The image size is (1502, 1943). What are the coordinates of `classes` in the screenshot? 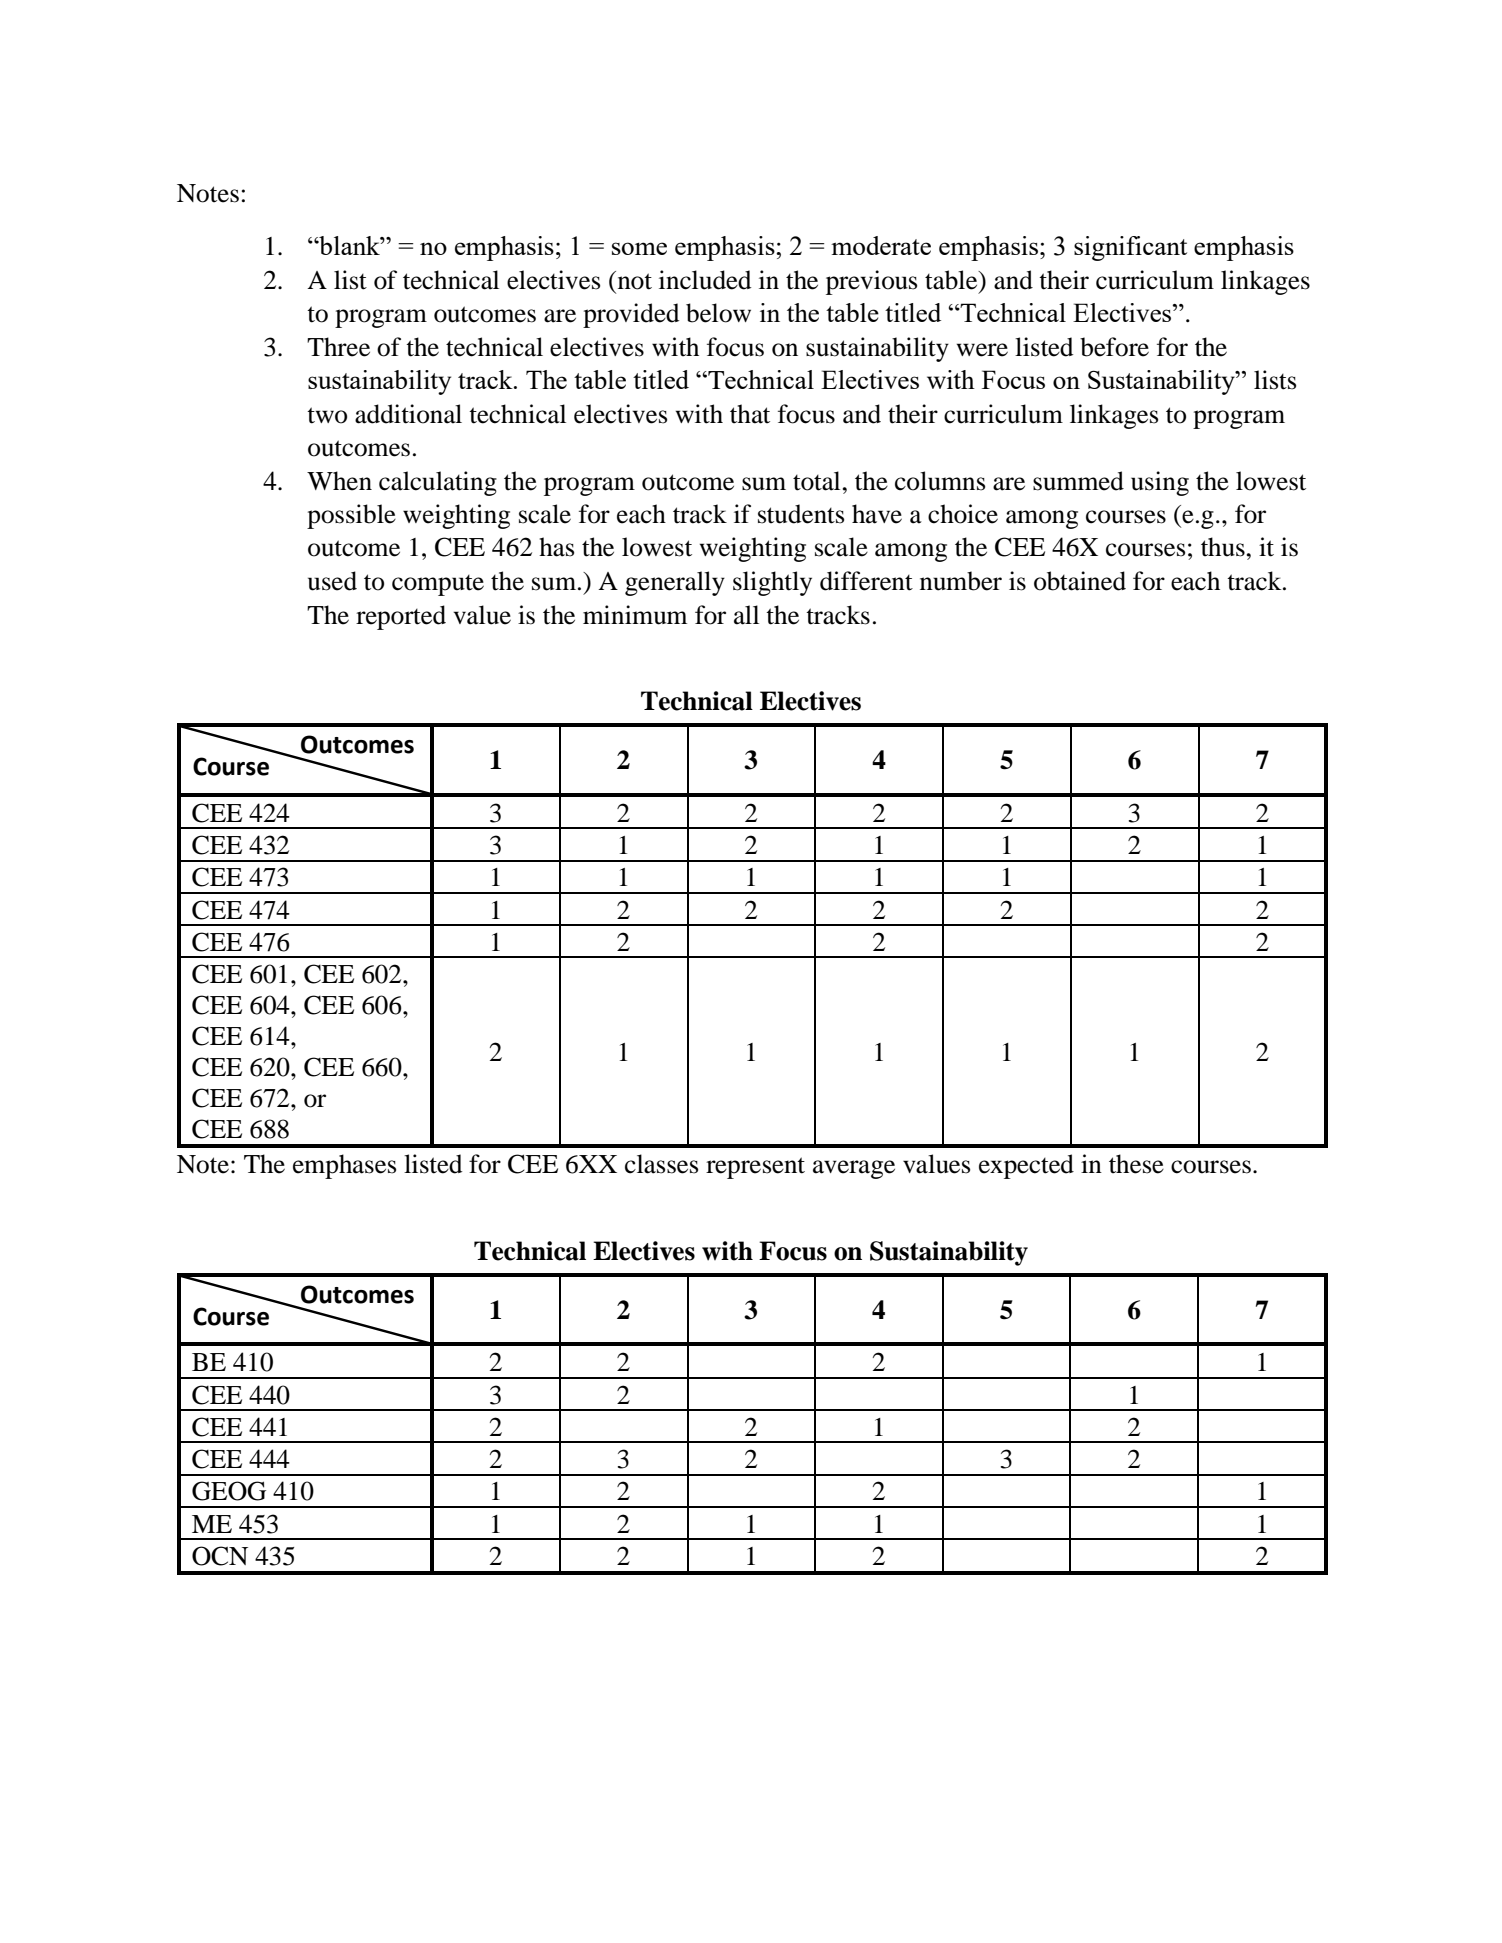 It's located at (661, 1164).
